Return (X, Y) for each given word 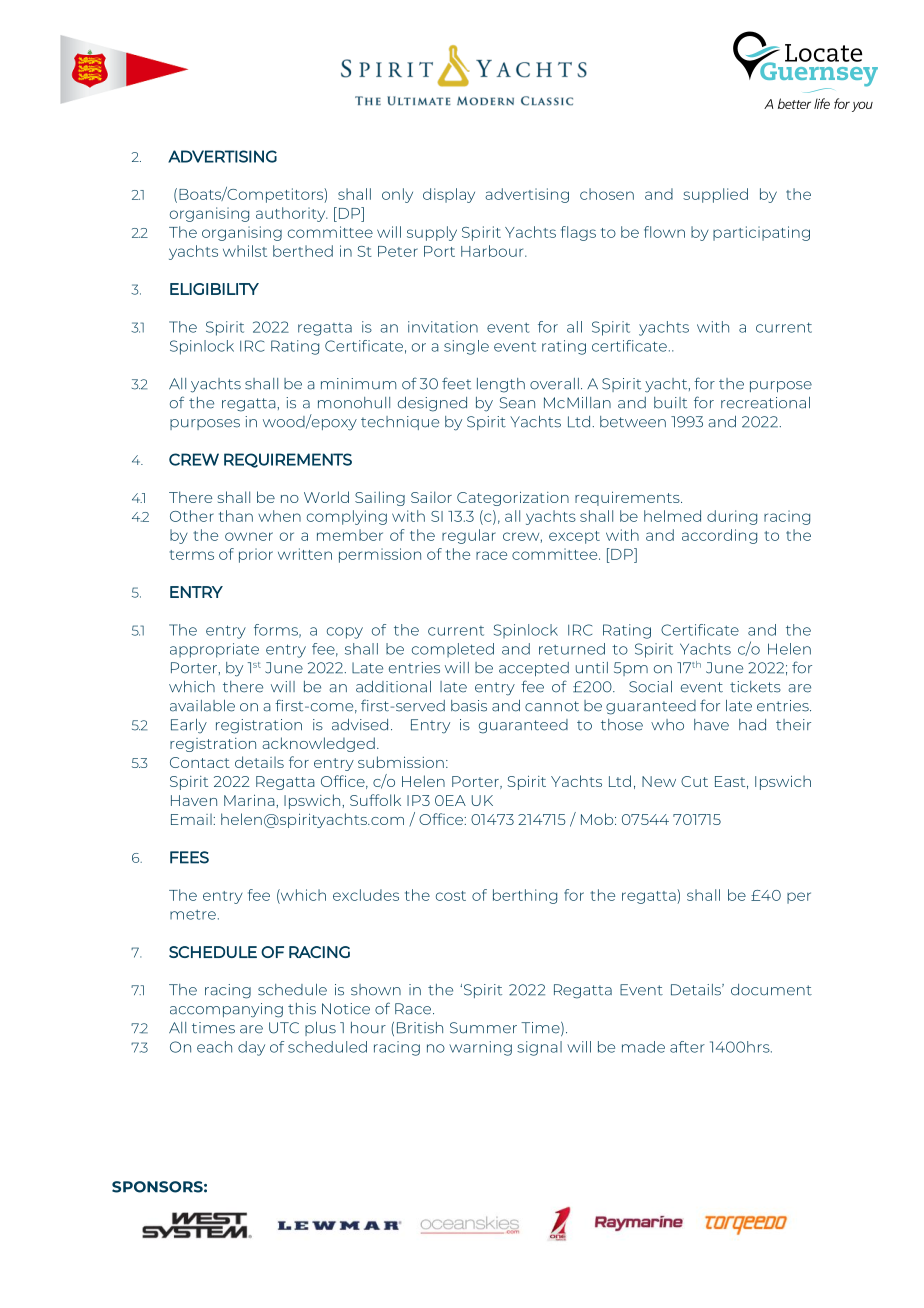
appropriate (214, 650)
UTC (284, 1028)
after (687, 1047)
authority (292, 214)
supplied (715, 195)
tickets (755, 687)
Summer (483, 1028)
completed (453, 650)
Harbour (493, 251)
